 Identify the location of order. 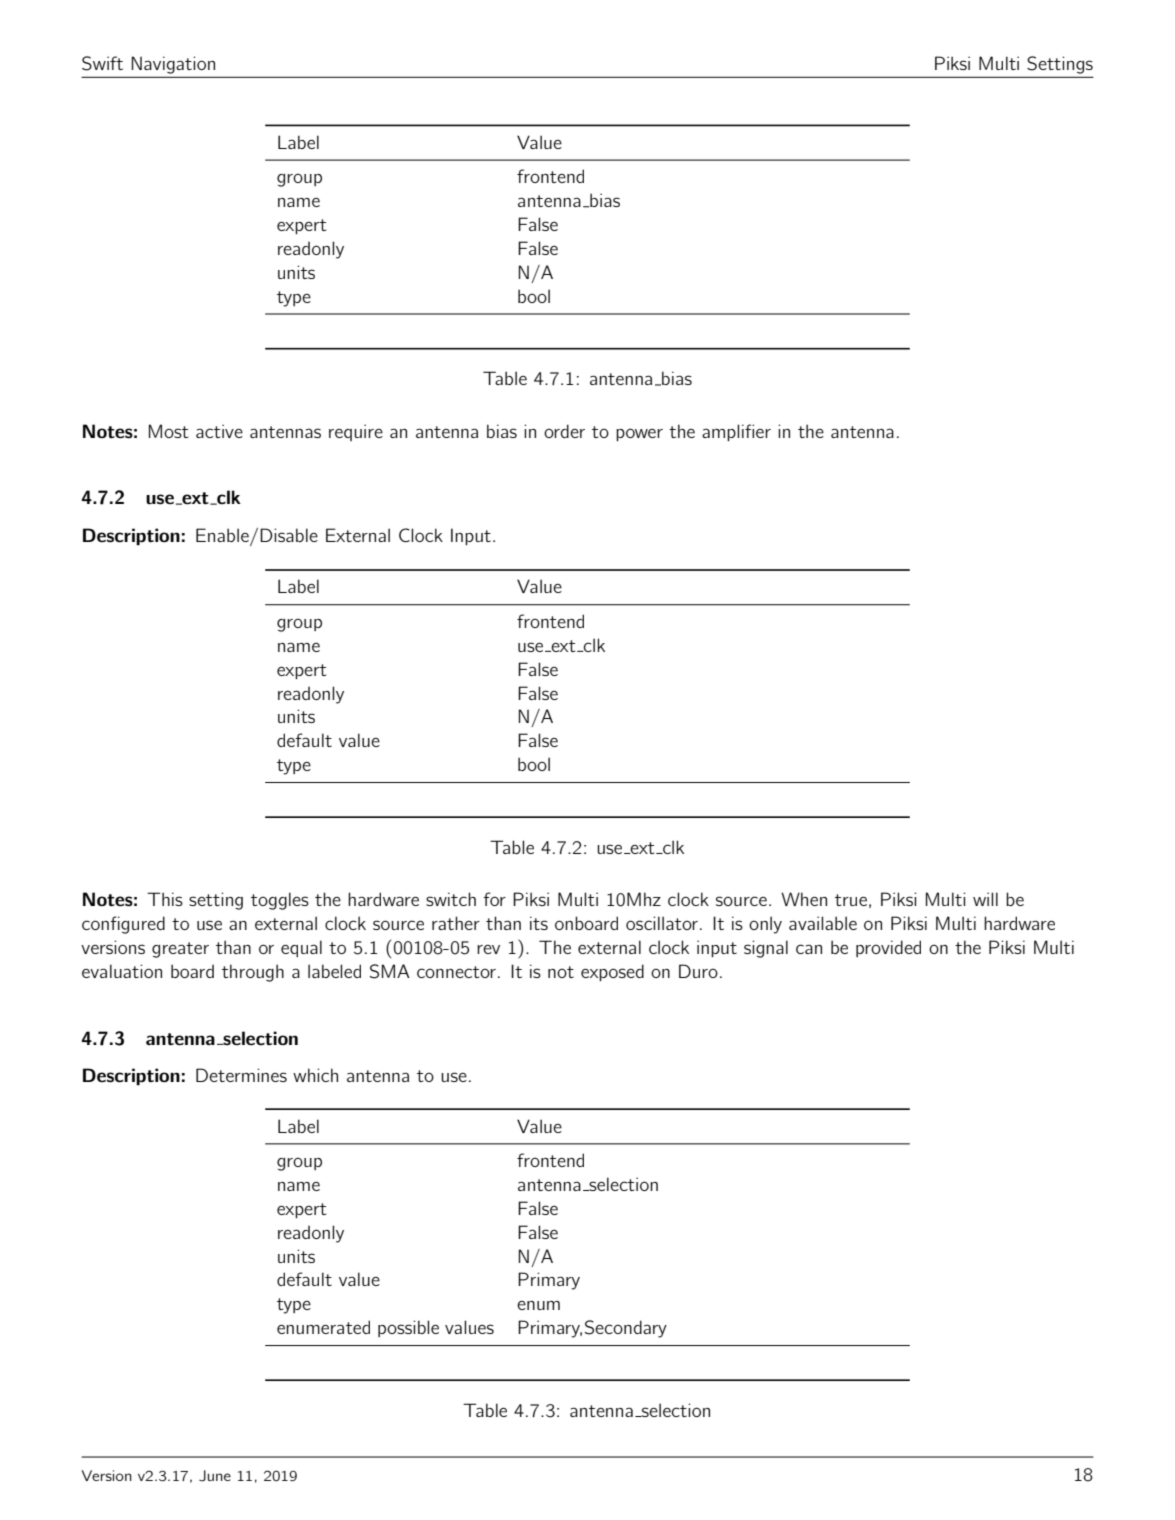
(564, 431).
